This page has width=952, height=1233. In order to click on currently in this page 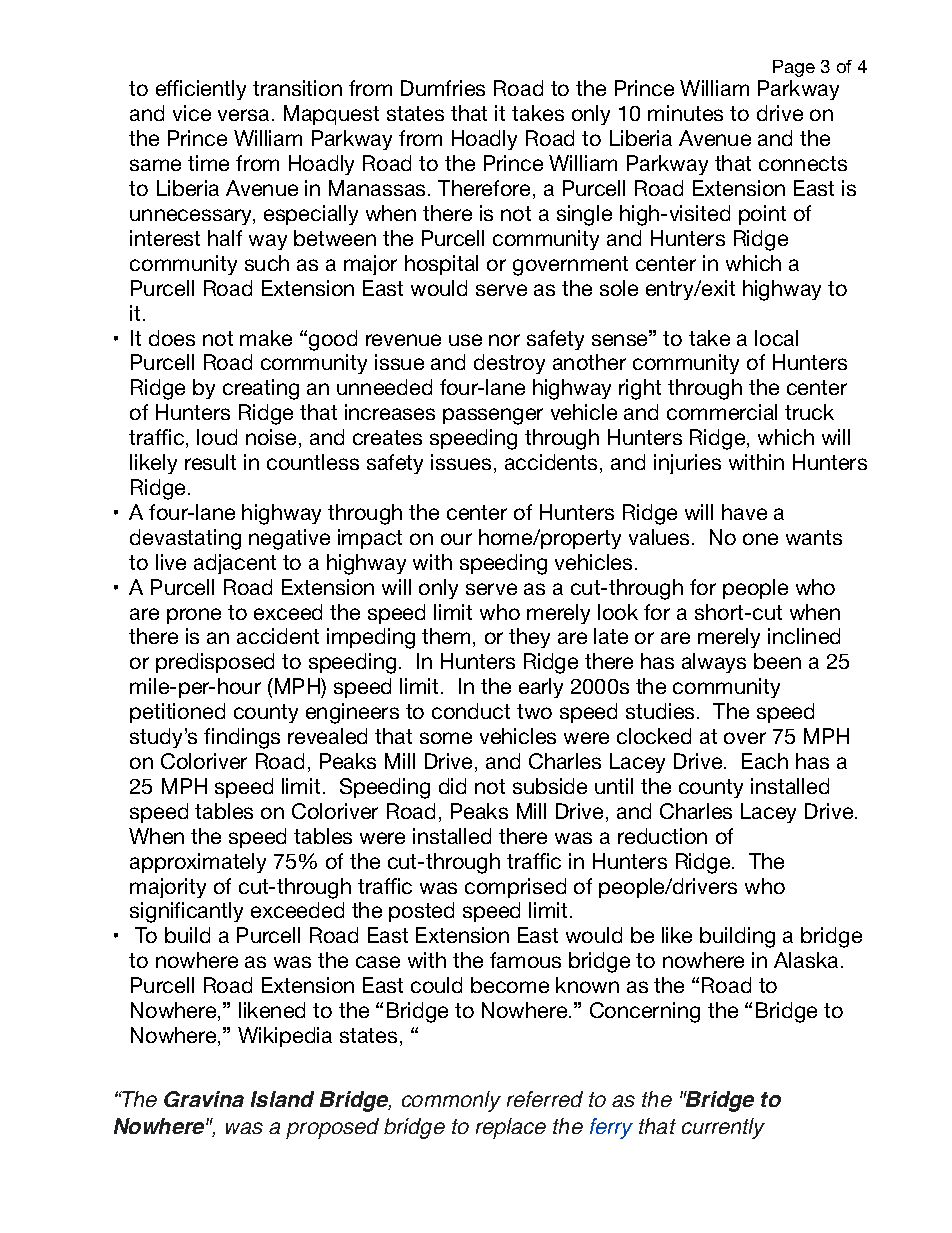, I will do `click(723, 1128)`.
